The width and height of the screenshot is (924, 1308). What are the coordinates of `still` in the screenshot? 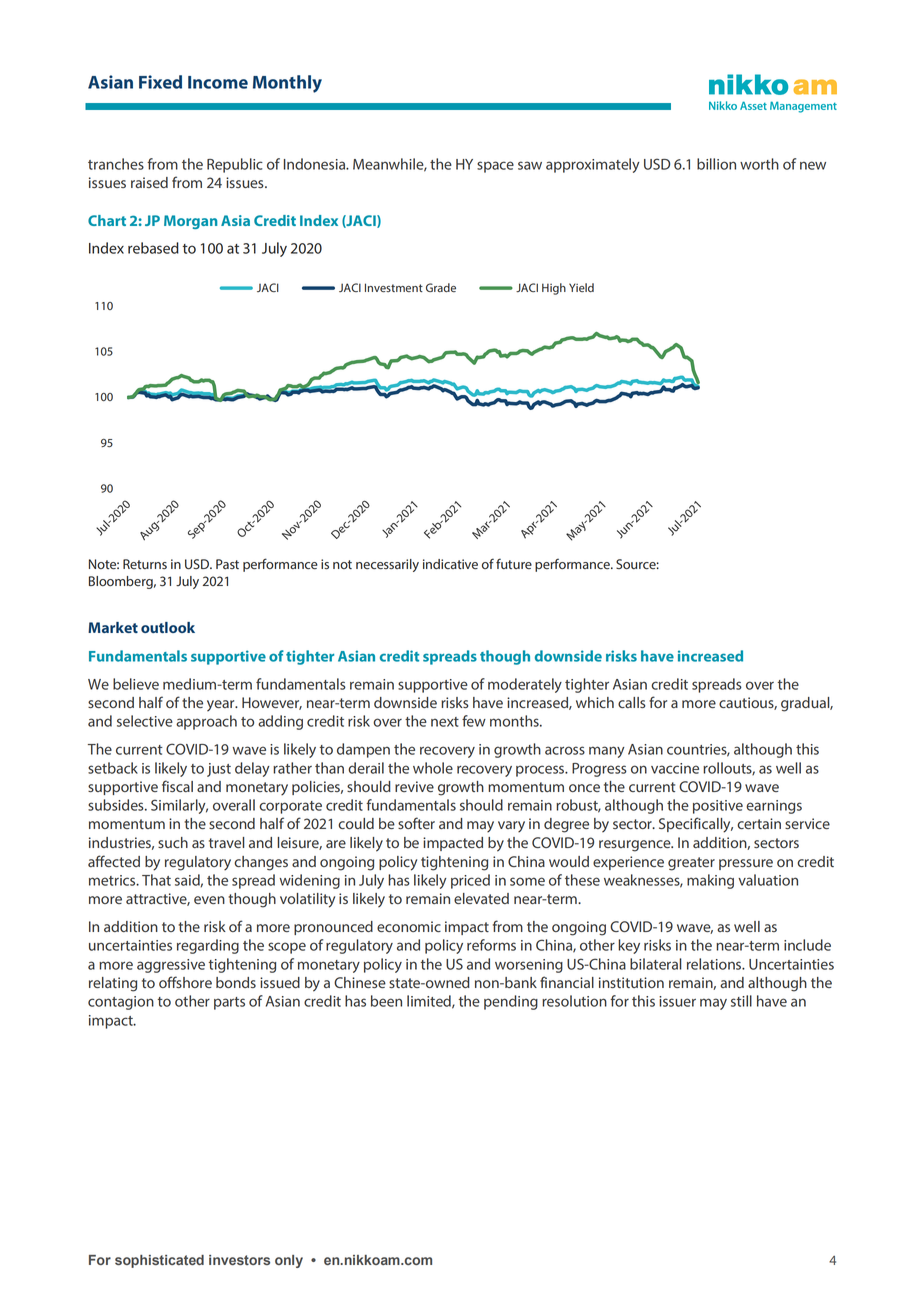 It's located at (741, 1001).
